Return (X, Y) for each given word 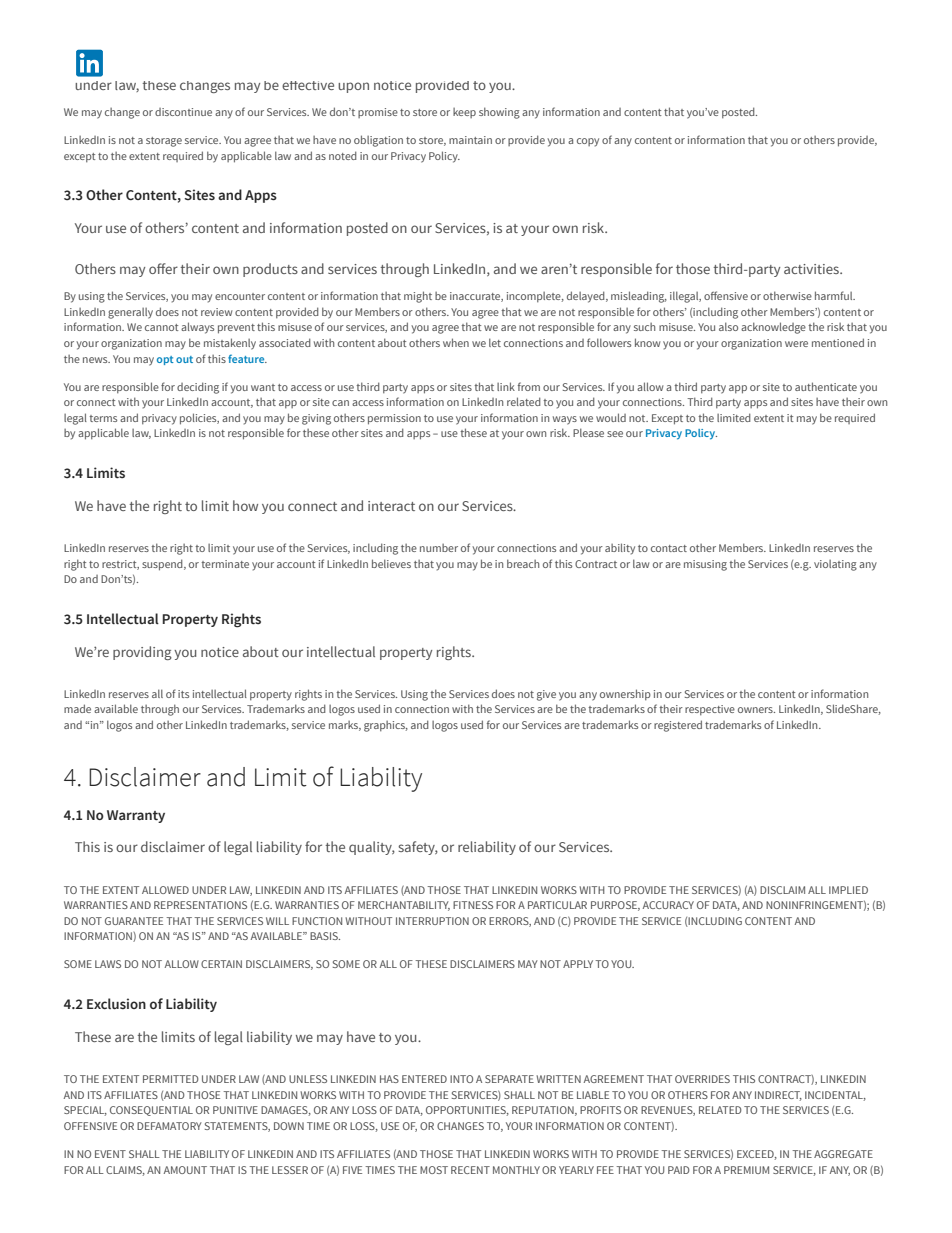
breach (523, 563)
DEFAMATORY (169, 1126)
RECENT (470, 1170)
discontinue (183, 112)
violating (835, 565)
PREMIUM (746, 1170)
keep (464, 113)
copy (588, 142)
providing (142, 653)
